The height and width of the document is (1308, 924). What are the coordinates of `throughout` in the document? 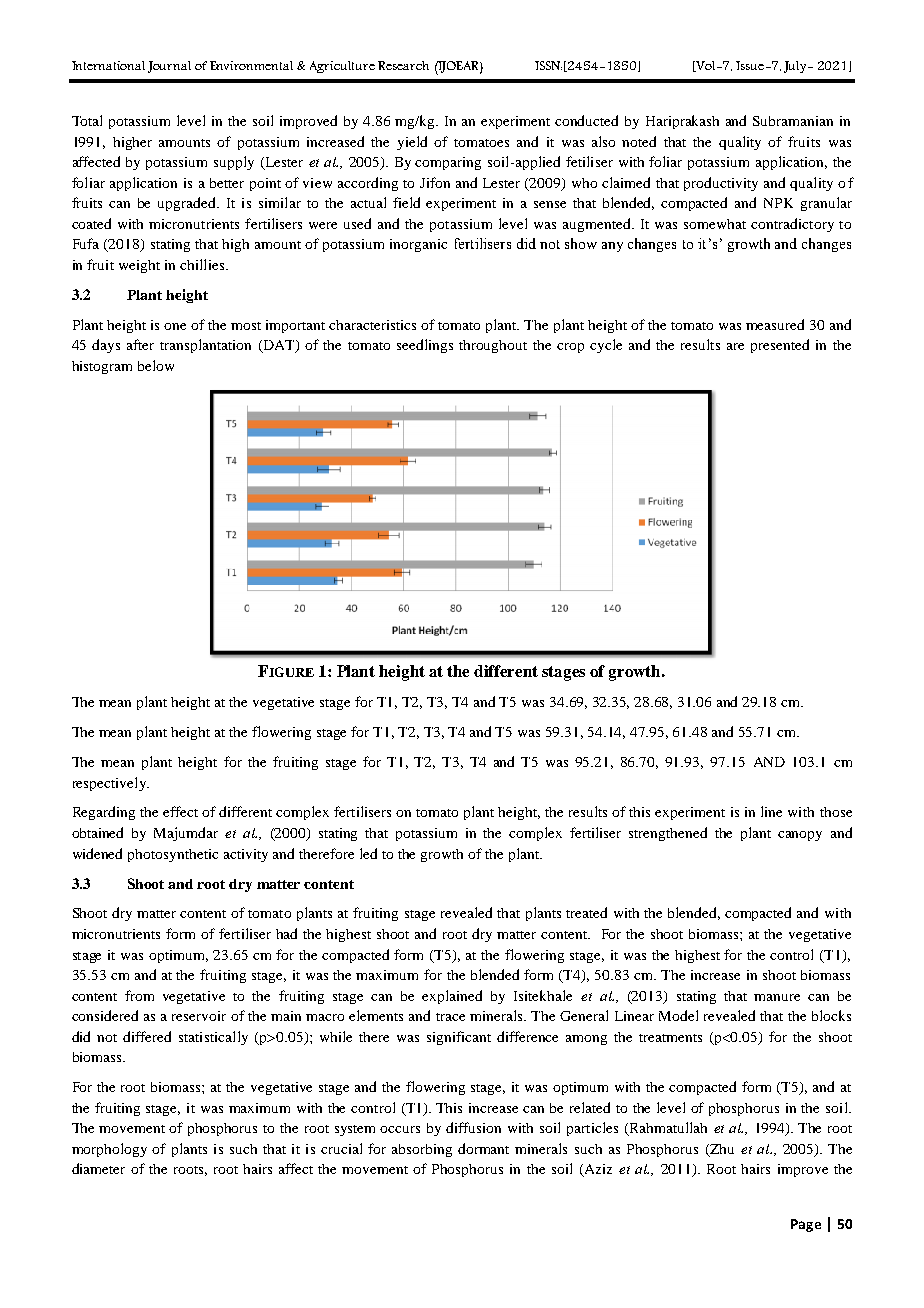 It's located at (493, 346).
